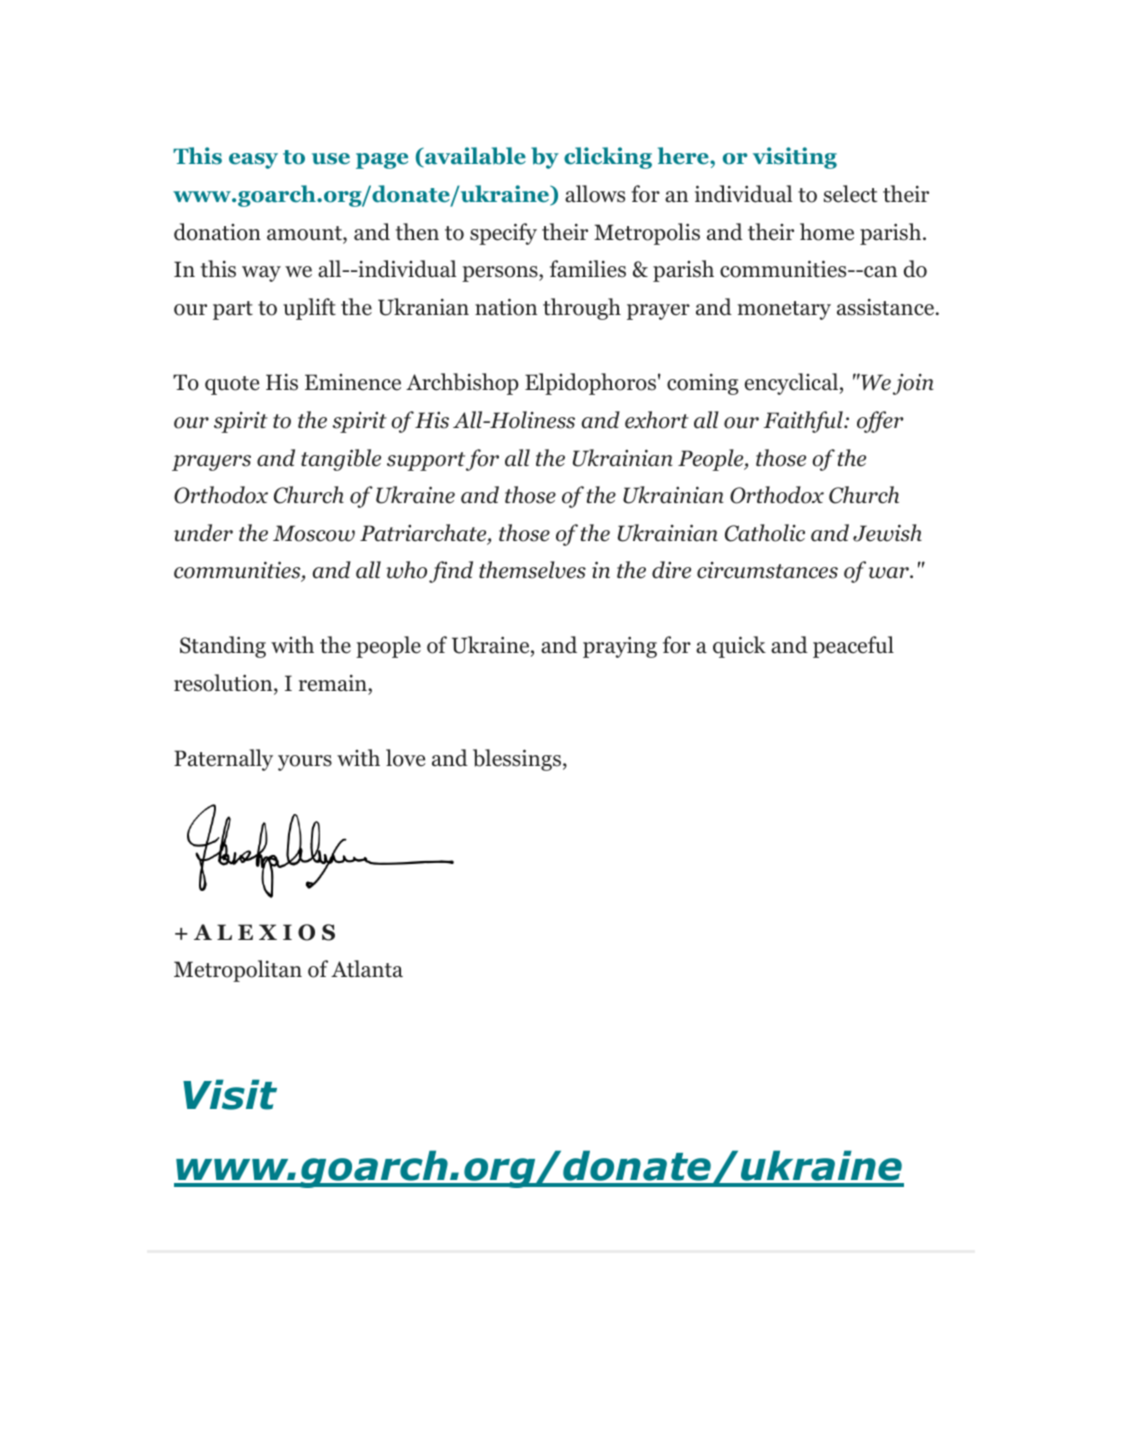  I want to click on themselves, so click(532, 570).
